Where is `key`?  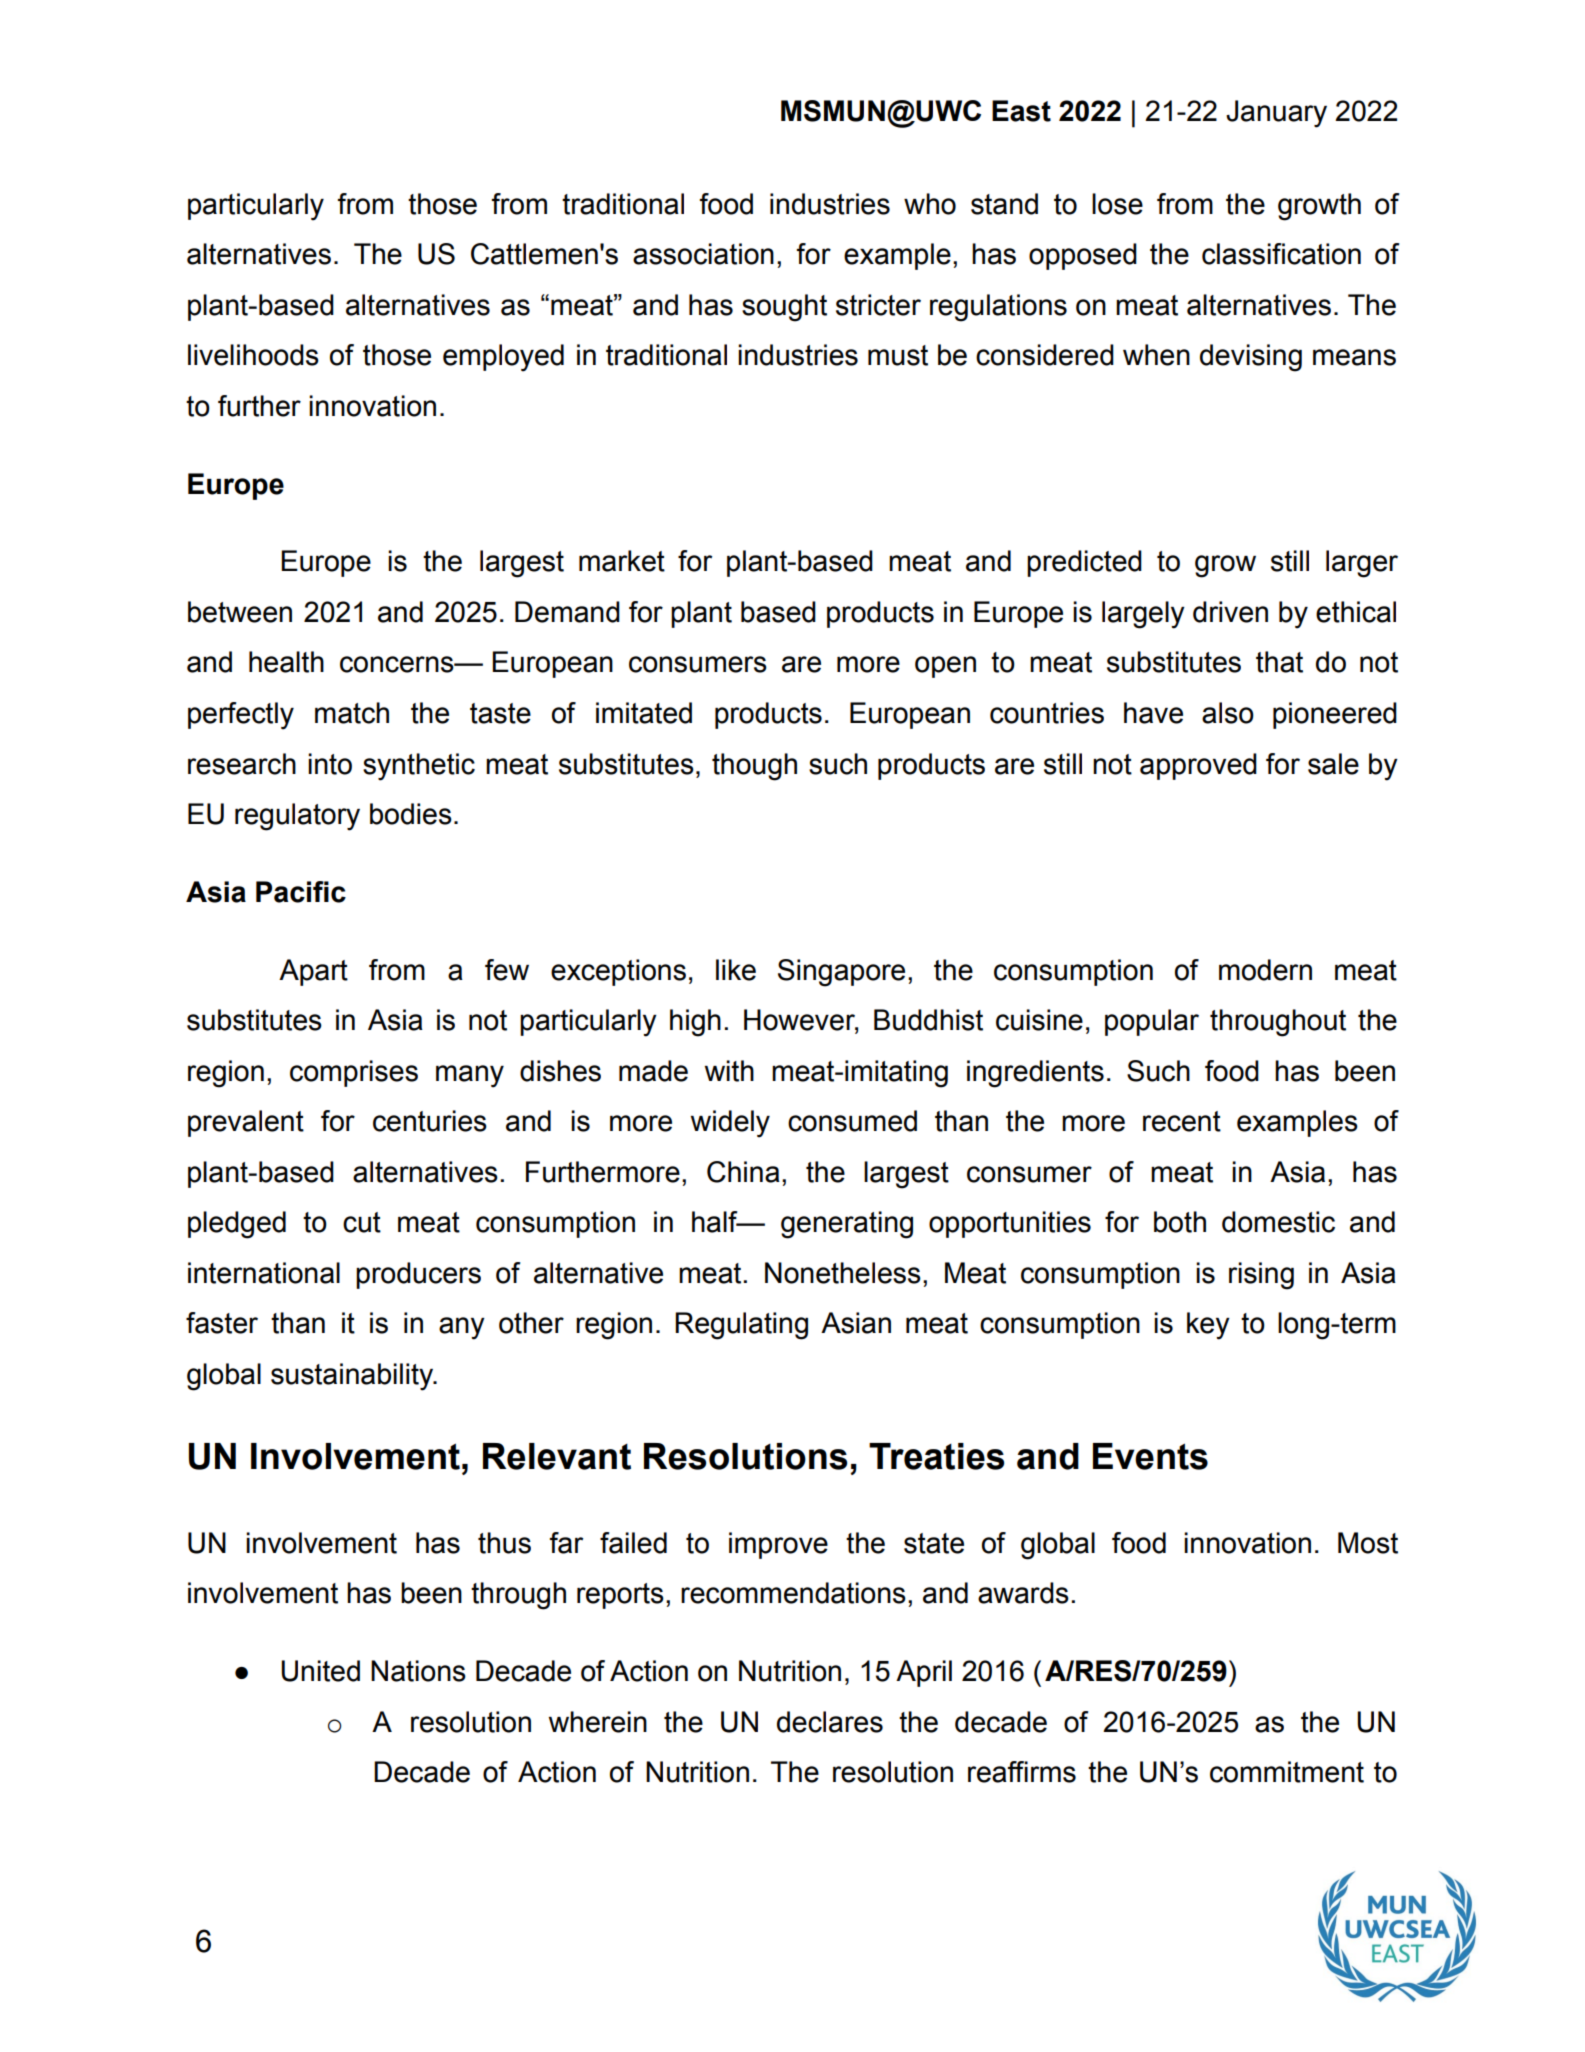
key is located at coordinates (1208, 1326).
